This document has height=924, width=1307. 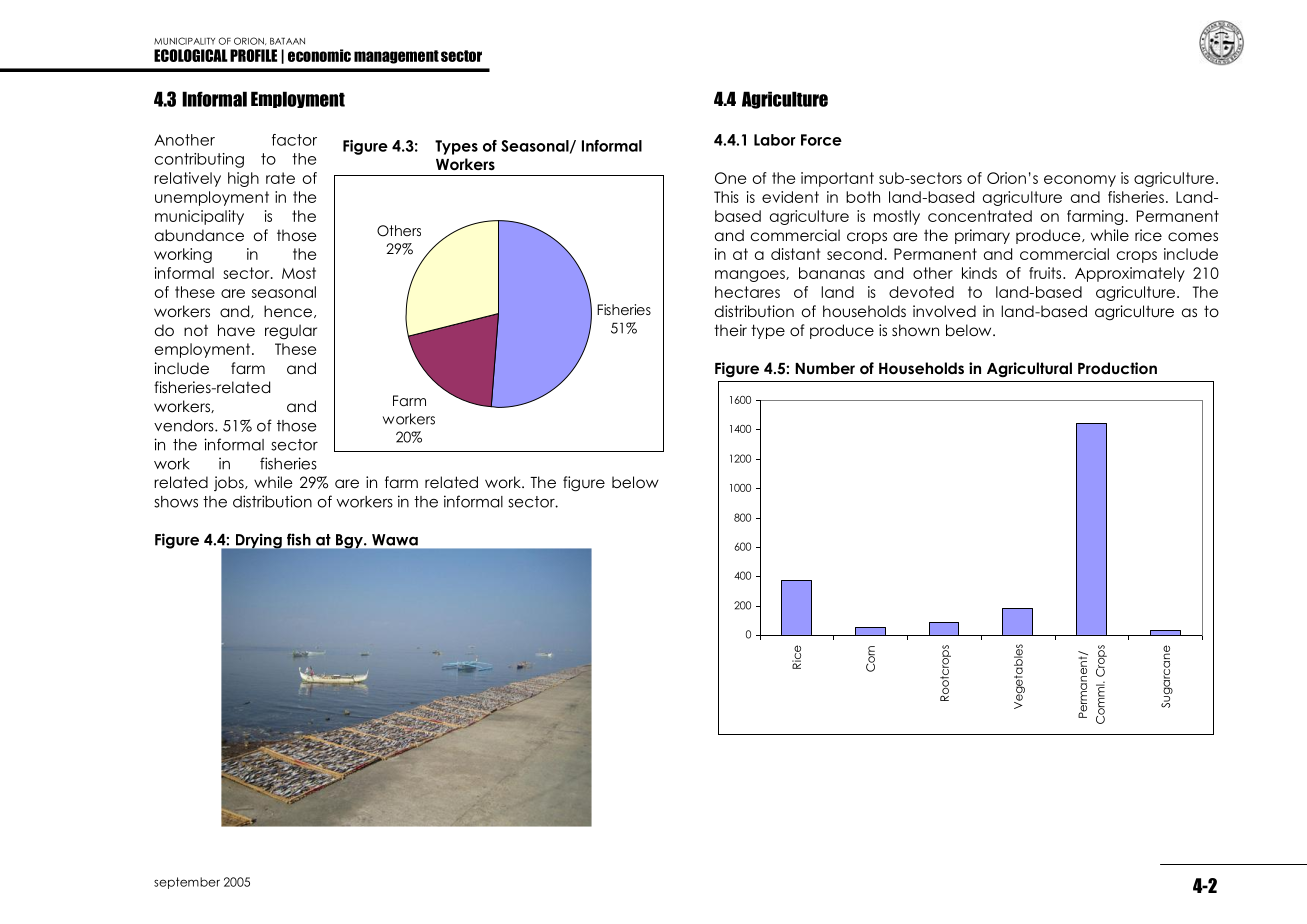 I want to click on Agricultural, so click(x=1029, y=370).
